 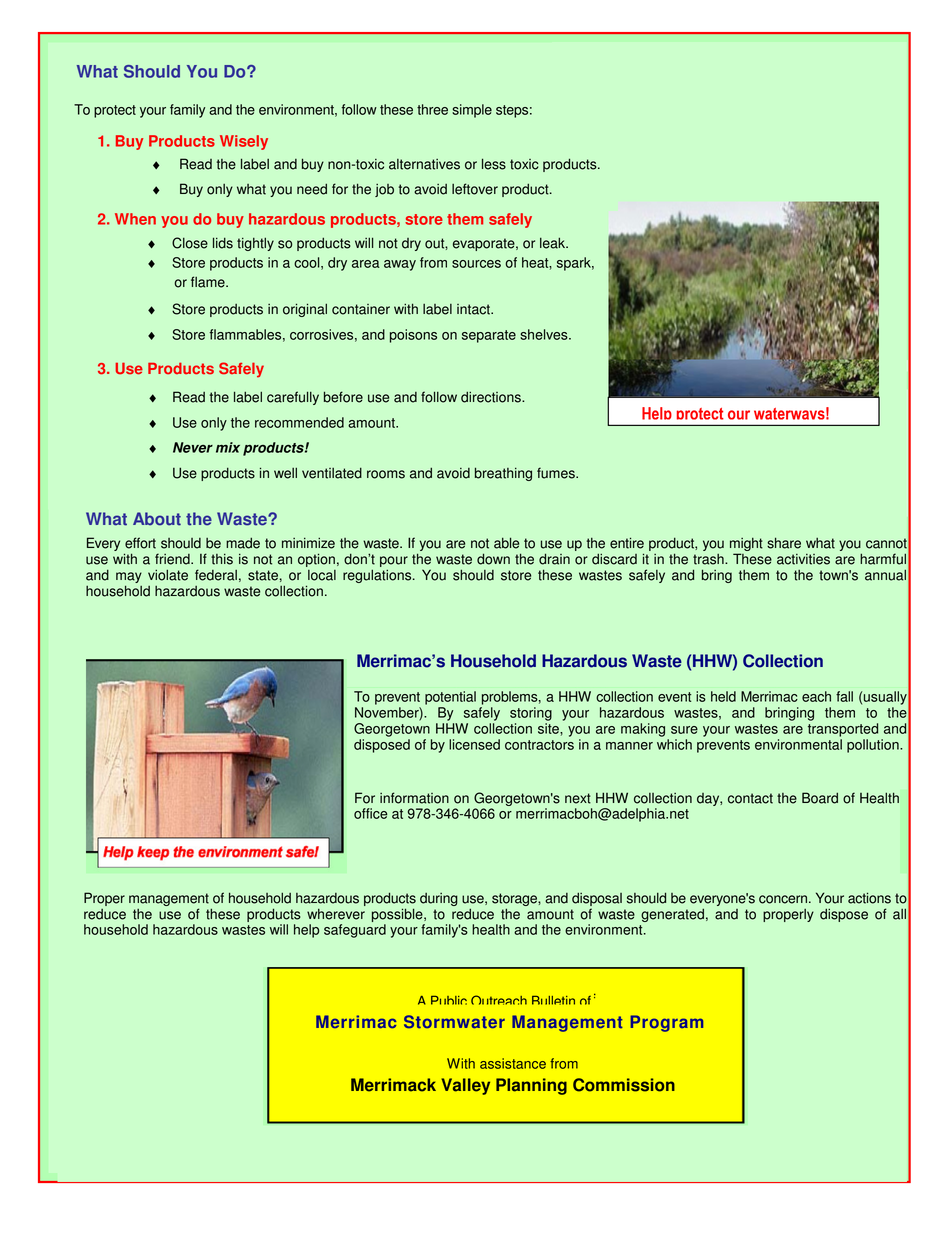 I want to click on less, so click(x=494, y=164).
